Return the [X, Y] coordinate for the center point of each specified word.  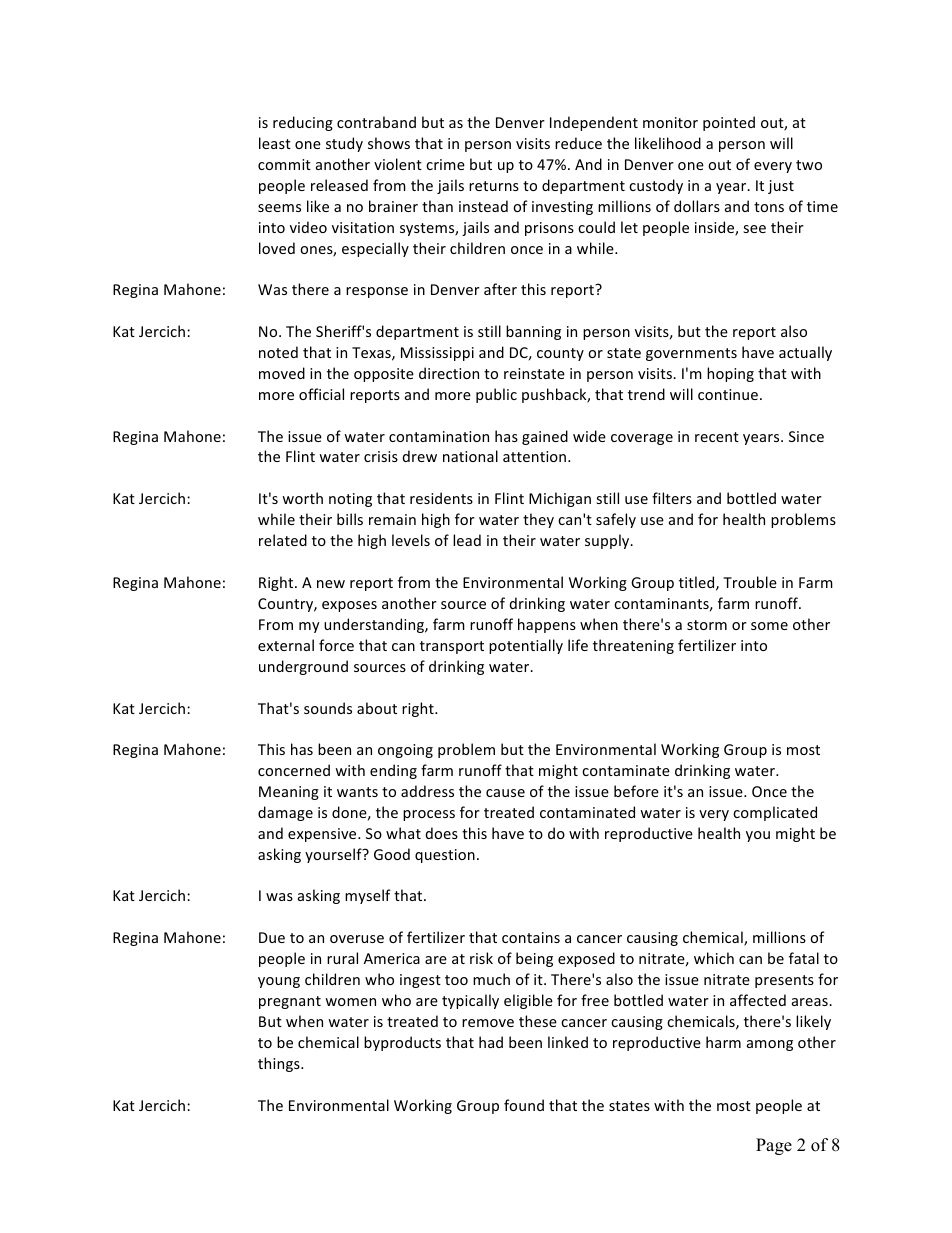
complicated [775, 813]
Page [774, 1146]
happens [547, 625]
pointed [729, 123]
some [769, 626]
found [524, 1105]
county [560, 354]
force [336, 645]
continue [728, 394]
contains [531, 937]
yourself [334, 855]
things [280, 1064]
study [344, 144]
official [321, 394]
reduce [578, 143]
